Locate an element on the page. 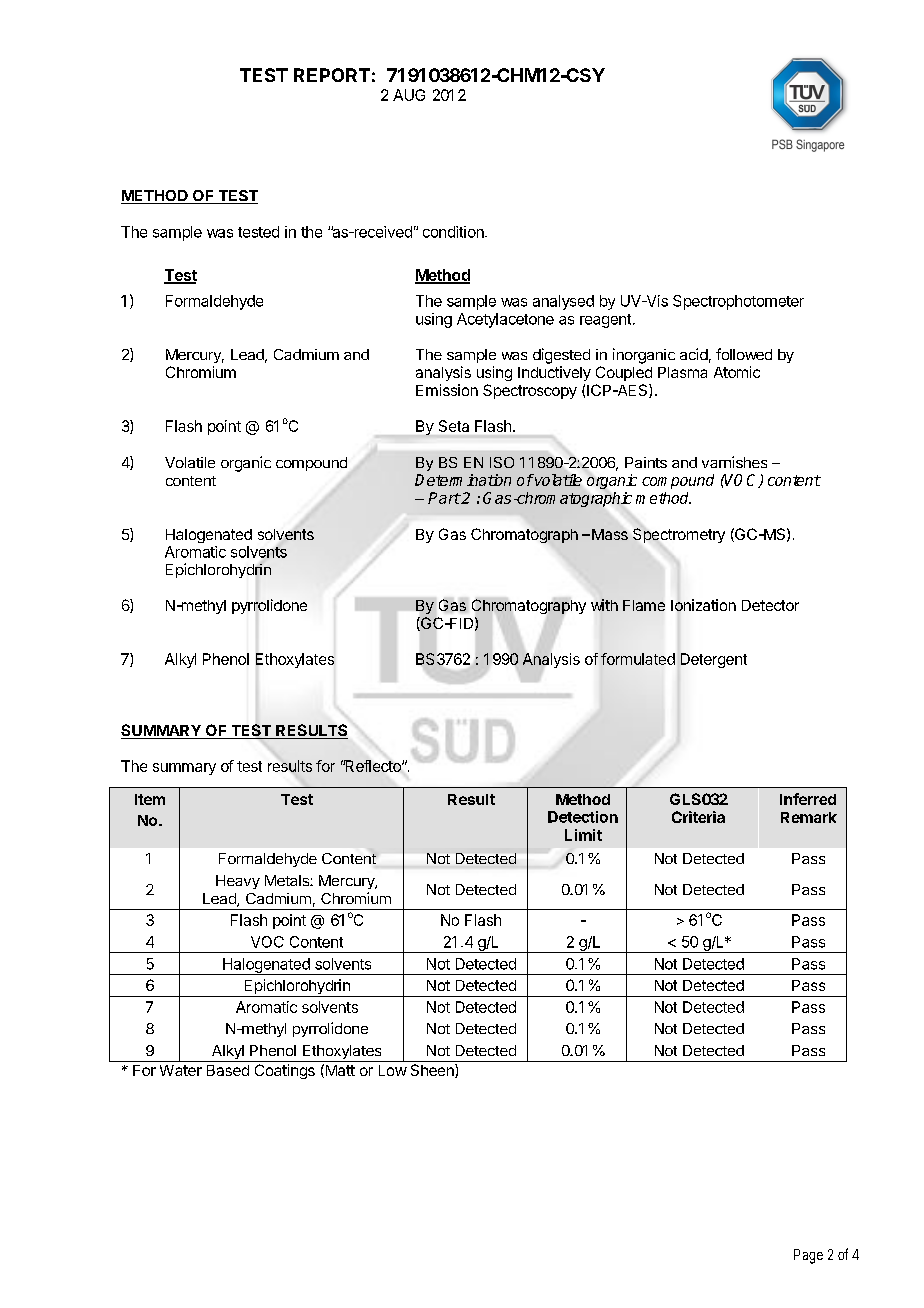 The image size is (924, 1308). Detergent is located at coordinates (714, 660).
